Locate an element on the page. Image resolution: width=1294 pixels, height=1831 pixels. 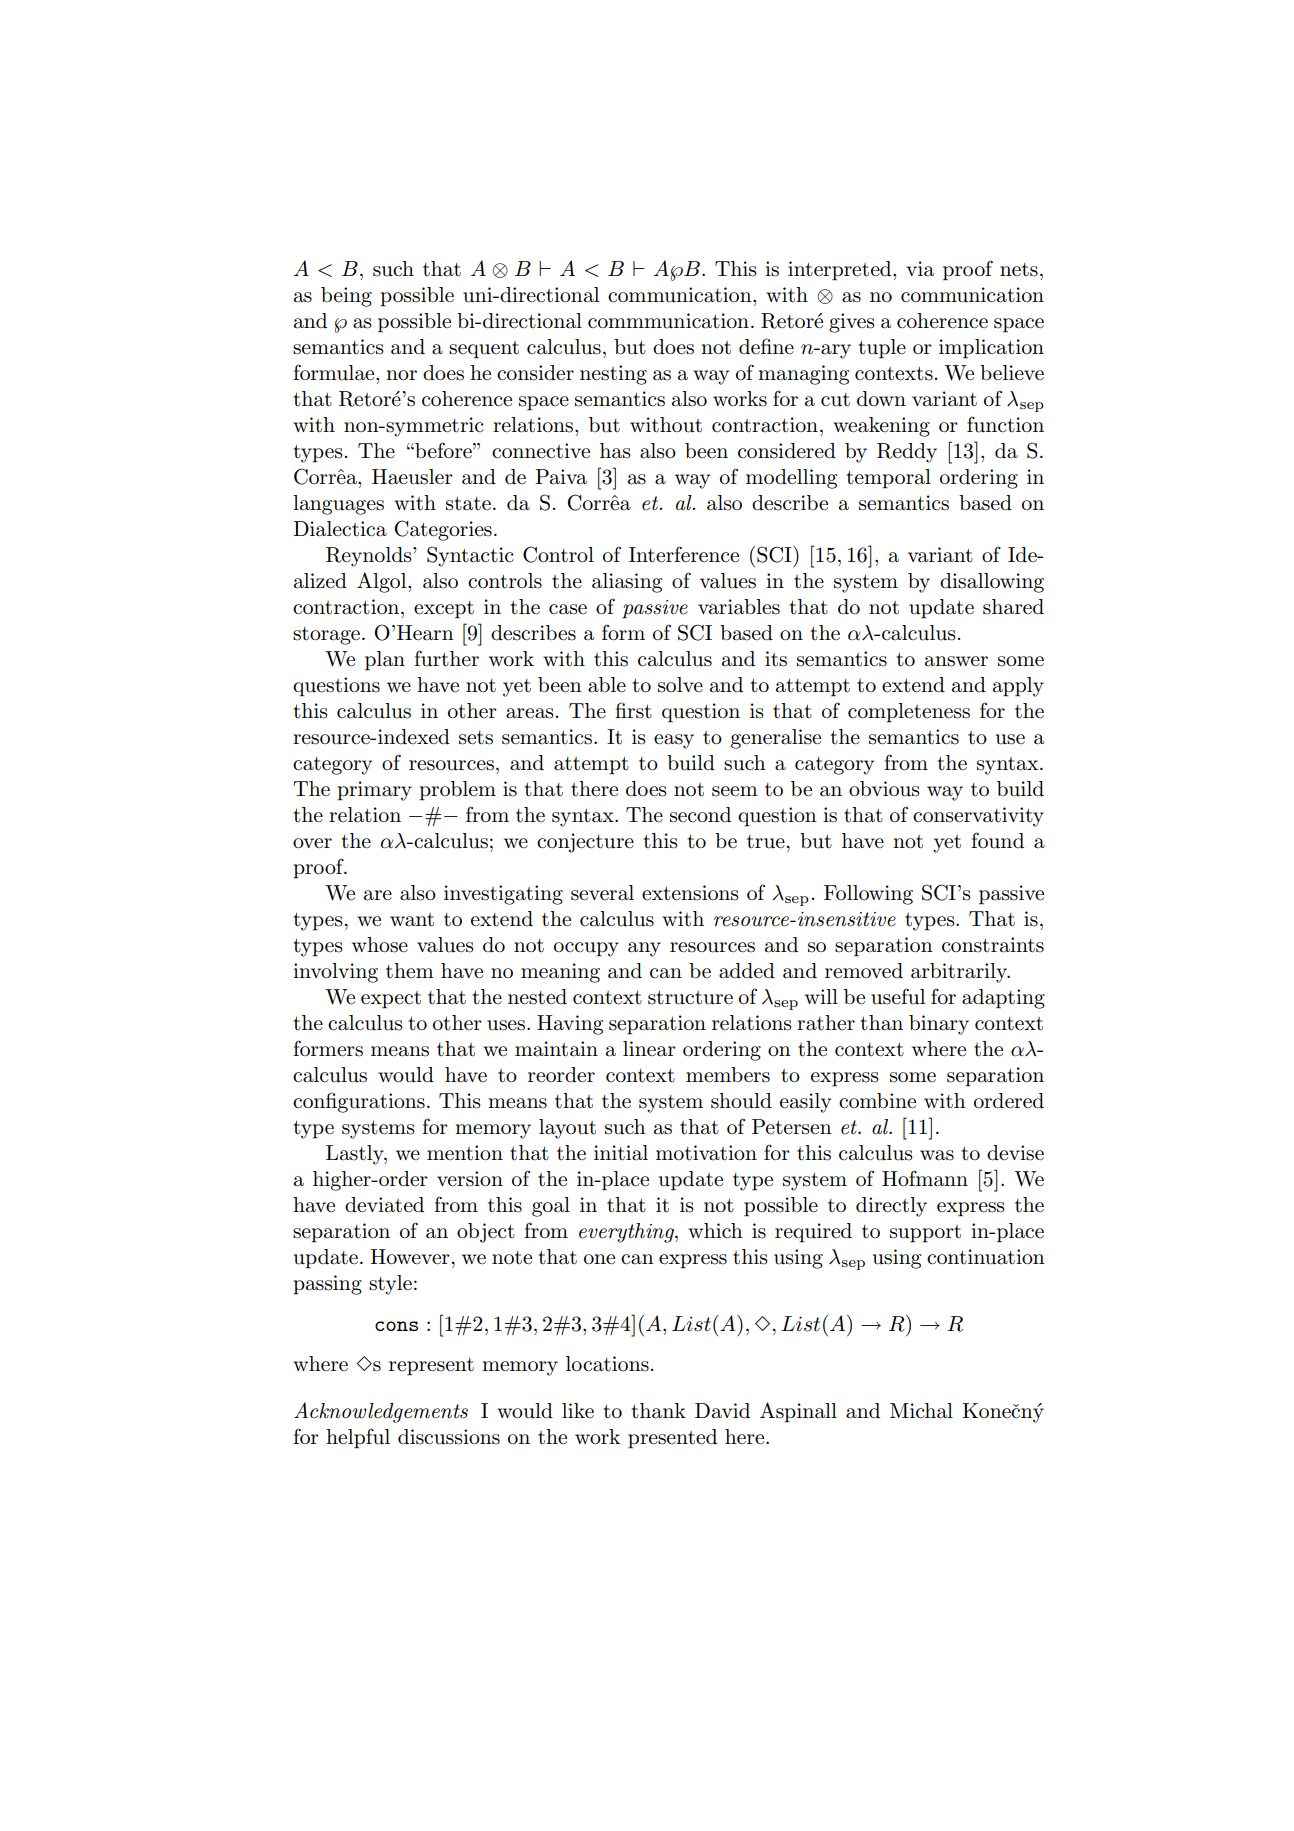
tuple is located at coordinates (882, 349).
